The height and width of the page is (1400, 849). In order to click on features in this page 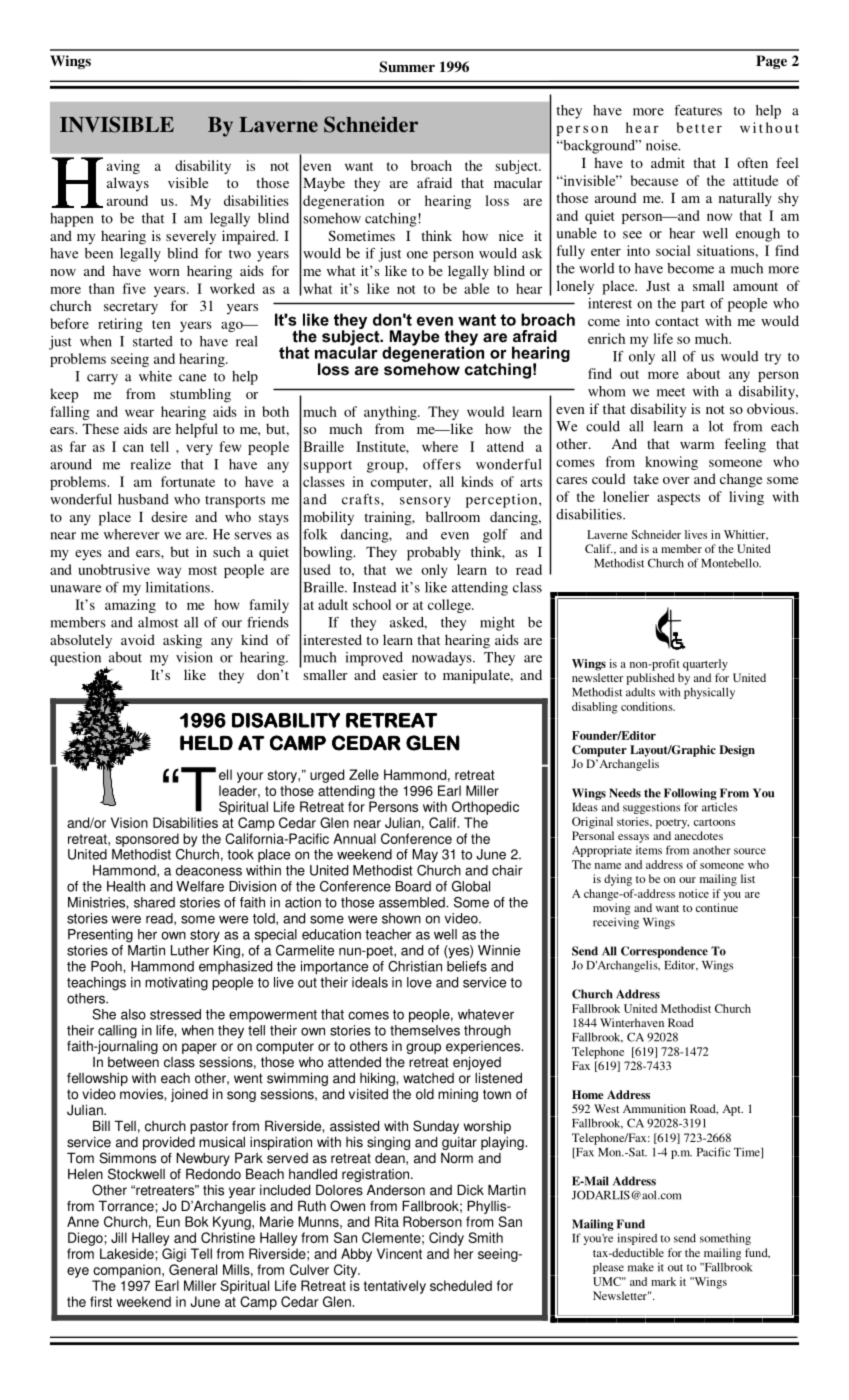, I will do `click(698, 110)`.
